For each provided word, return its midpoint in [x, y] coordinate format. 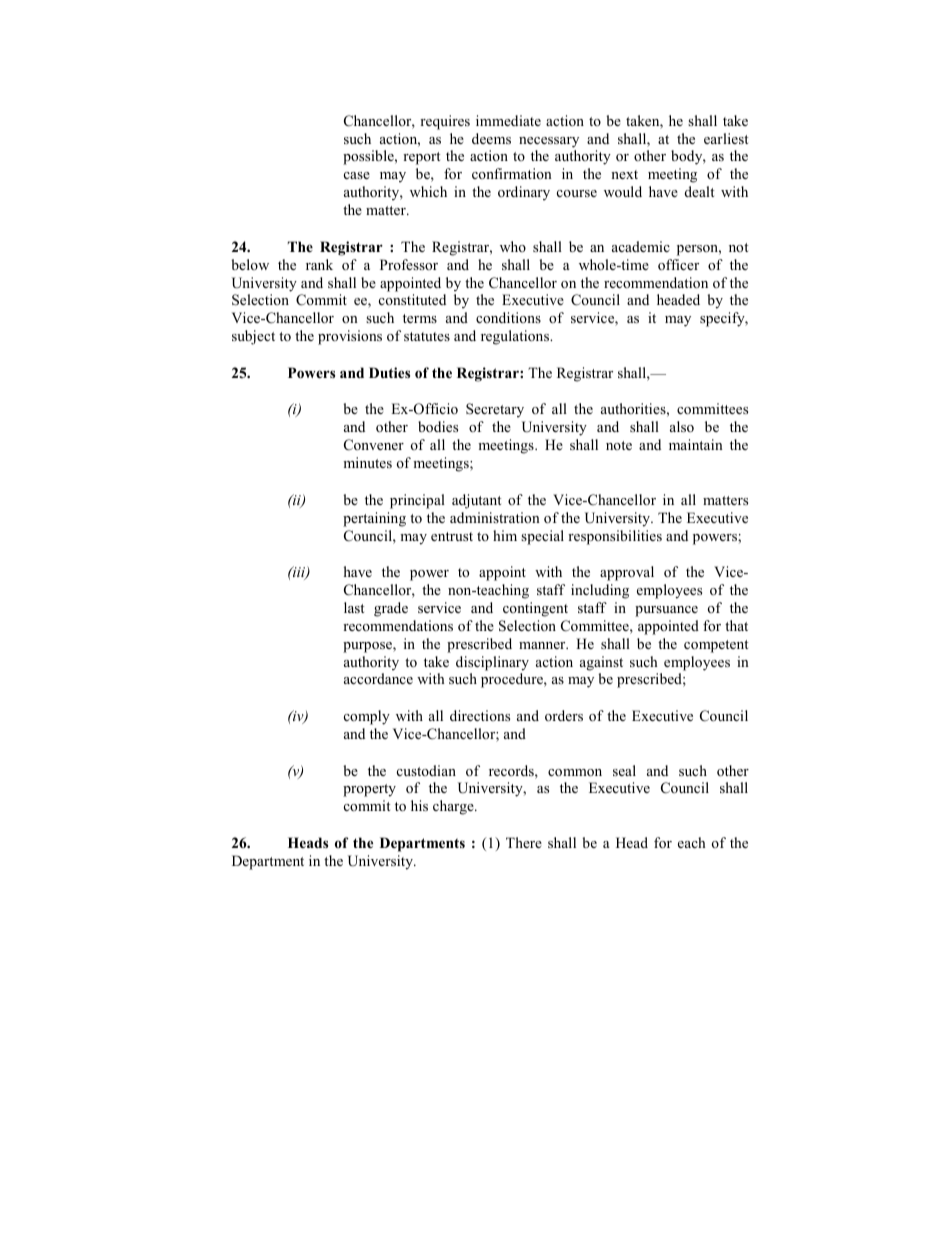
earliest [726, 138]
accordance [378, 678]
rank [319, 264]
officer [678, 264]
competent [716, 646]
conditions [508, 317]
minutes [367, 462]
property [369, 790]
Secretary [495, 410]
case [357, 175]
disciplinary [492, 663]
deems [491, 138]
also [682, 426]
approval [627, 573]
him [505, 535]
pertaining [374, 519]
